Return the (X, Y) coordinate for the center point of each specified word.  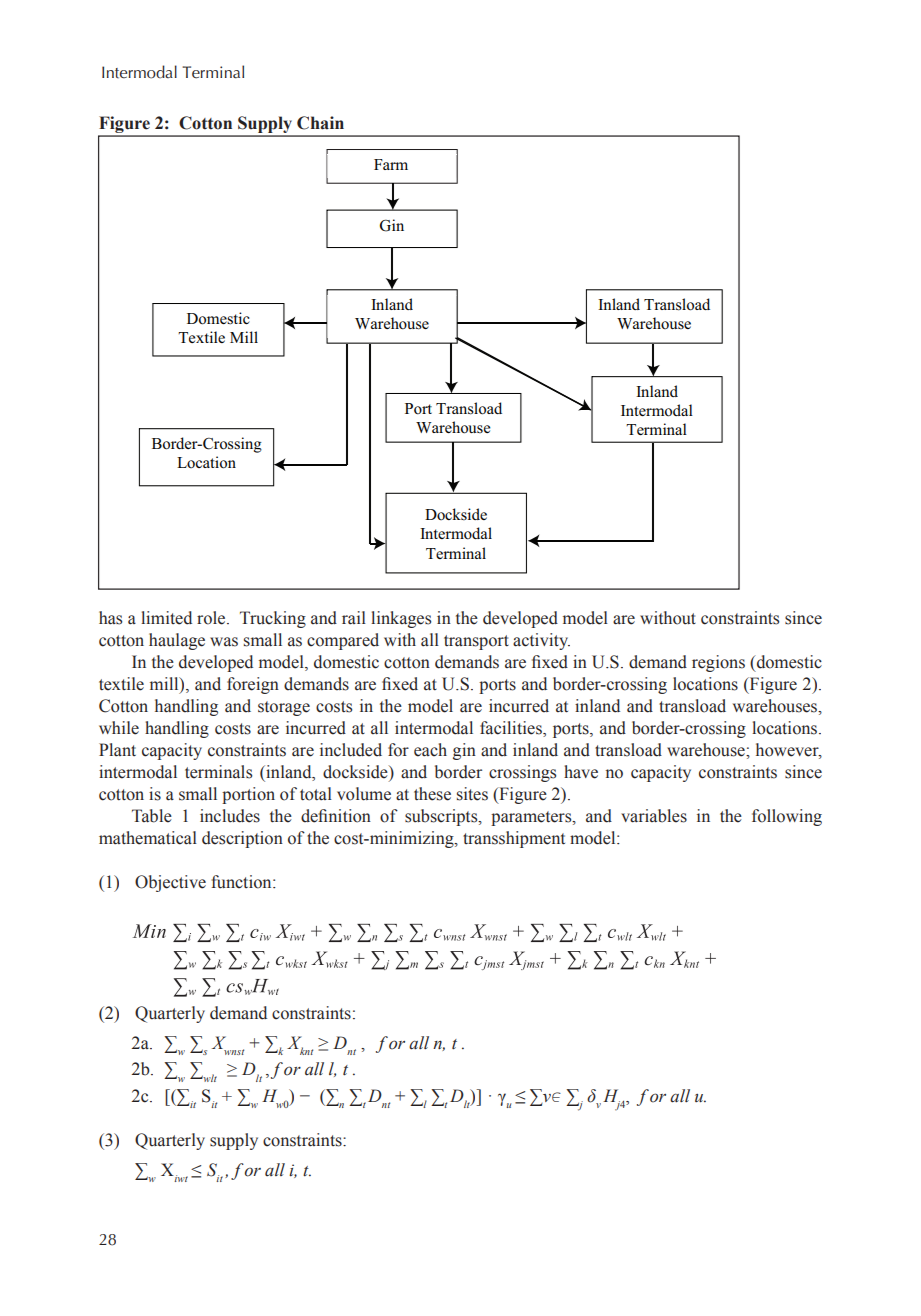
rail (354, 618)
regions (718, 663)
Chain (320, 123)
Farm (391, 164)
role (212, 618)
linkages (401, 619)
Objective (170, 883)
